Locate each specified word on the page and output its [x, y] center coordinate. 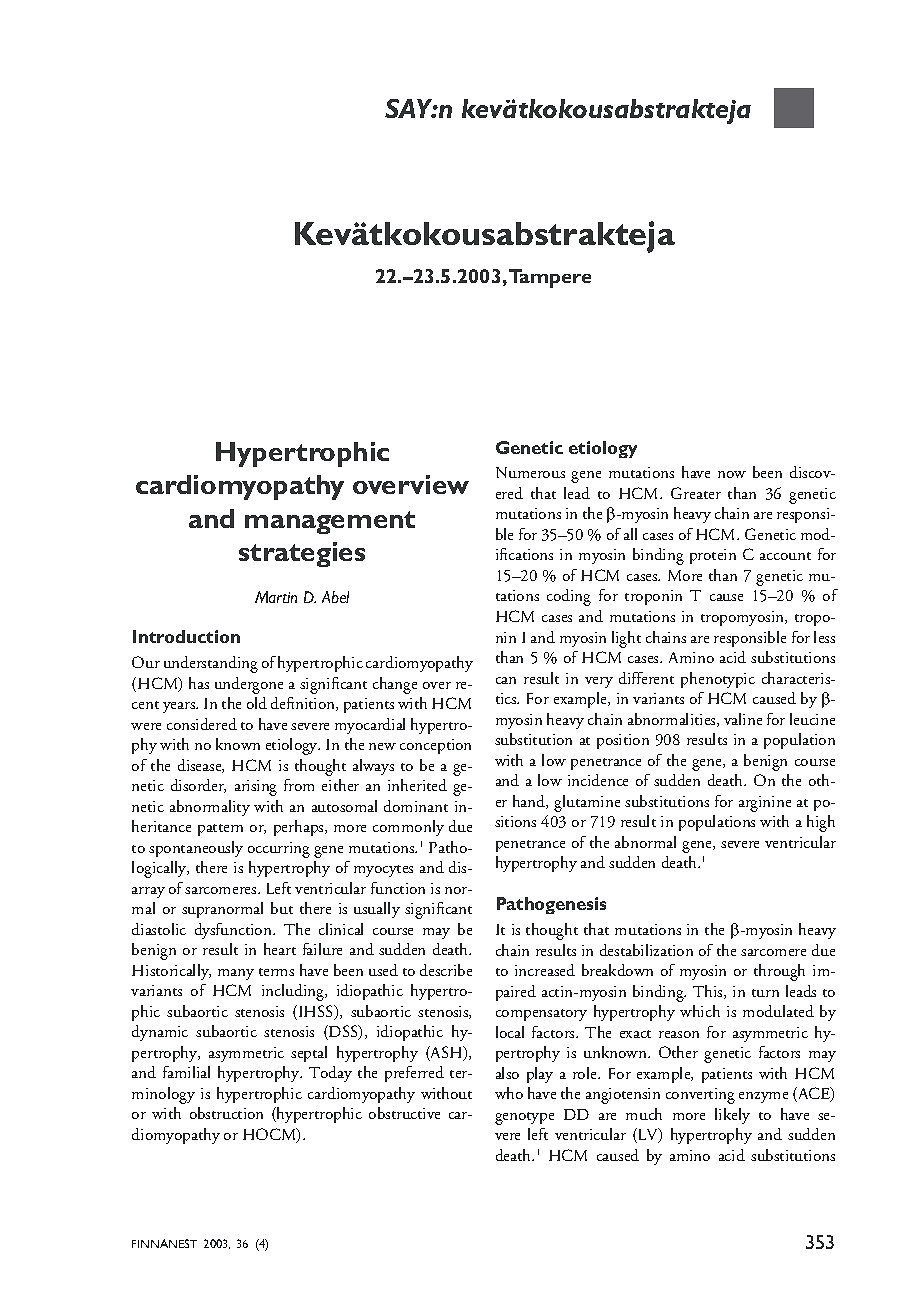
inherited [417, 785]
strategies [302, 554]
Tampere [550, 278]
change [395, 685]
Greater [696, 493]
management [330, 522]
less [824, 637]
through [779, 972]
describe [446, 970]
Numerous [530, 472]
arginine [765, 804]
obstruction [226, 1113]
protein [713, 556]
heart [280, 949]
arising [256, 788]
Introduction [186, 636]
